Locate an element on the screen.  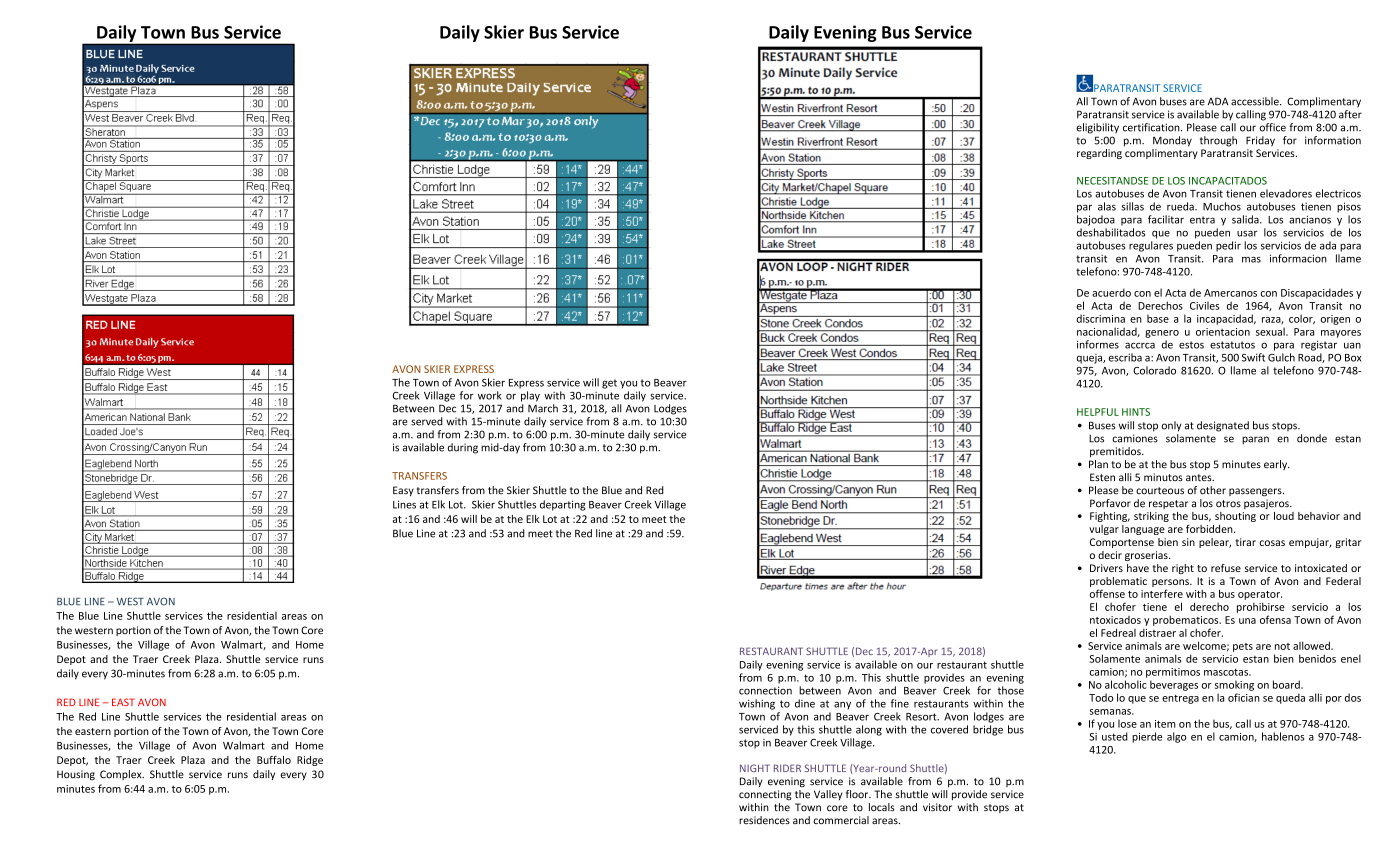
regarding is located at coordinates (1099, 154).
